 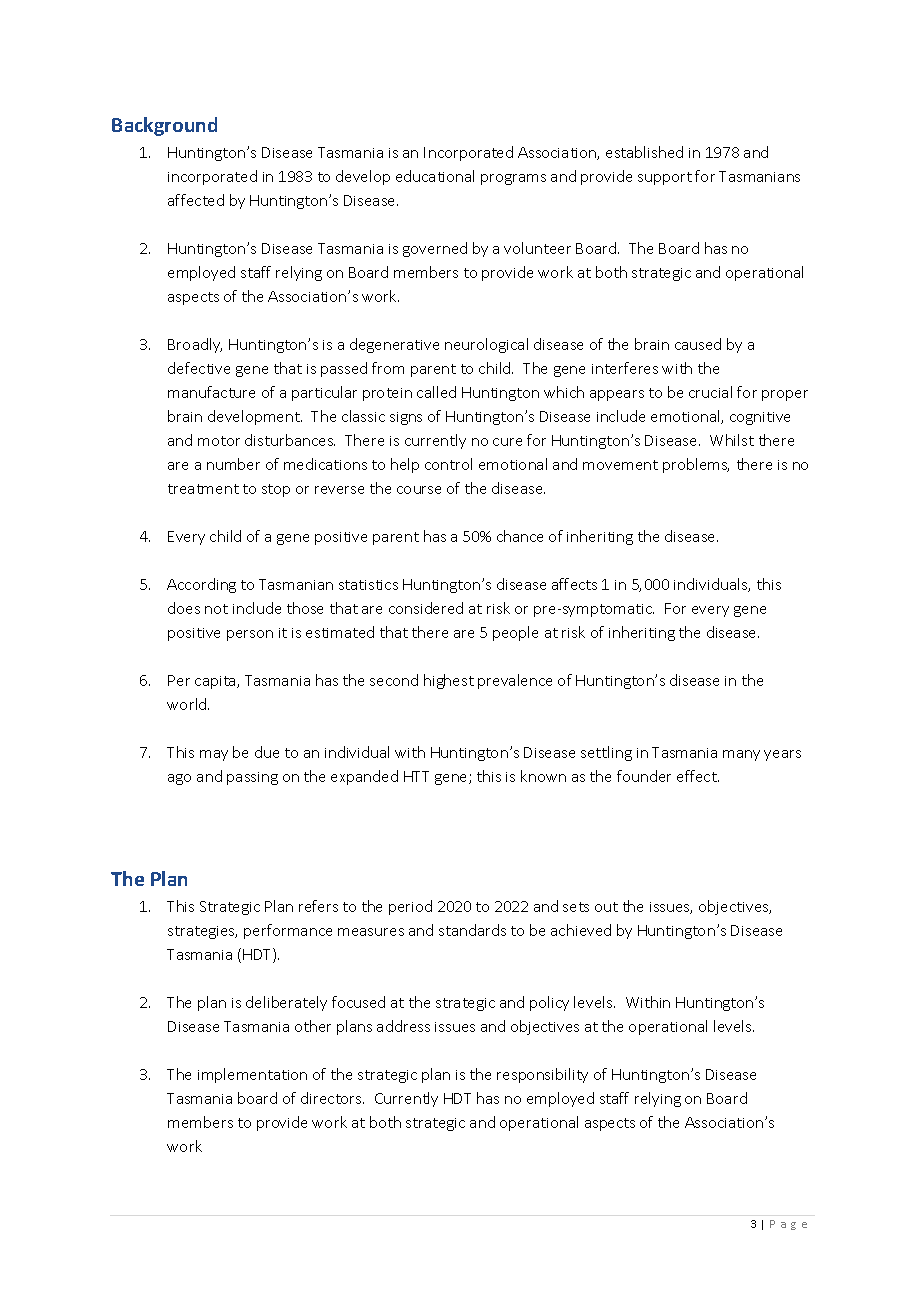 What do you see at coordinates (252, 1075) in the screenshot?
I see `implementation` at bounding box center [252, 1075].
